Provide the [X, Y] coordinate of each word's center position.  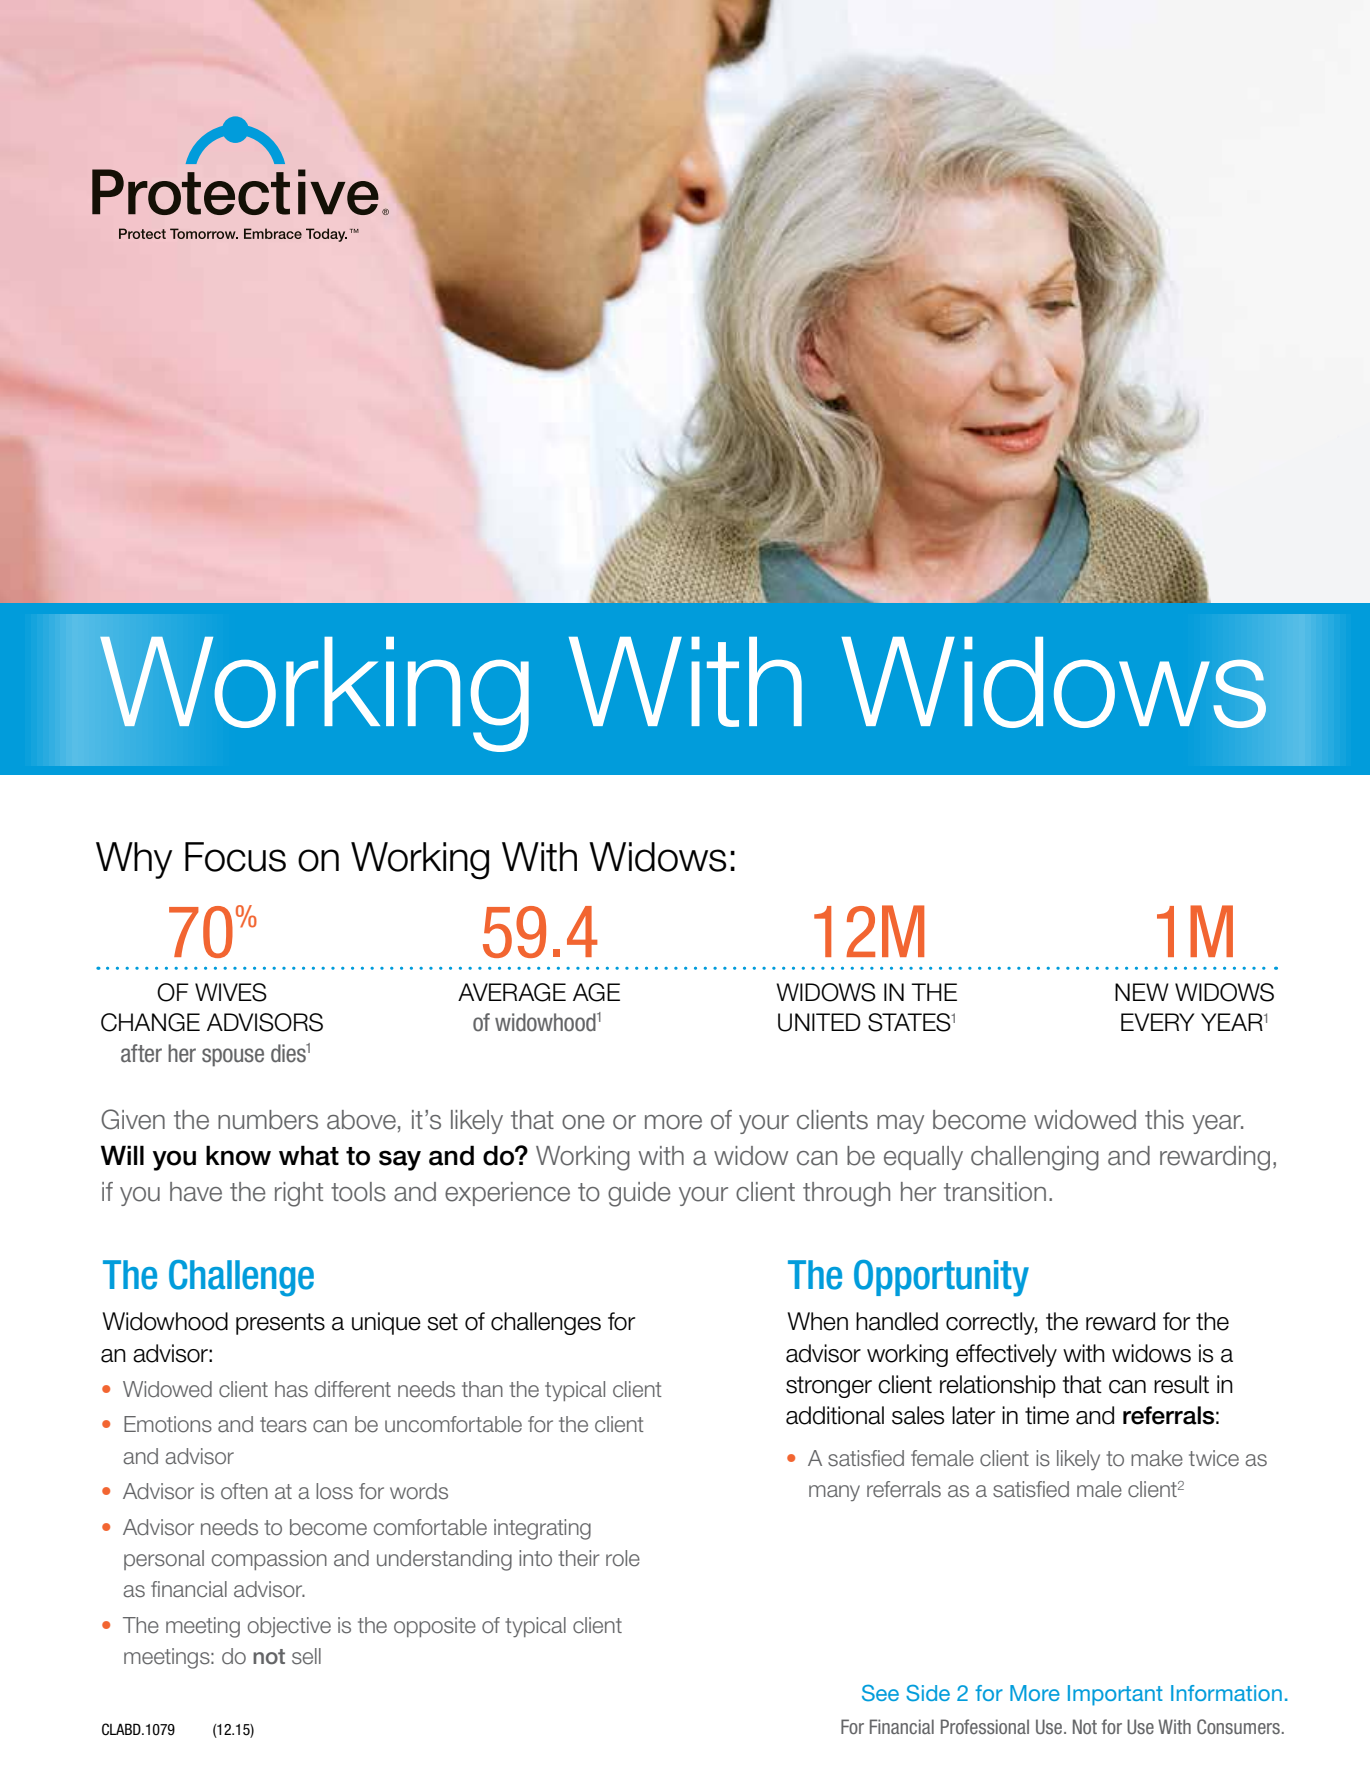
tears [283, 1425]
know [238, 1155]
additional [835, 1415]
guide [639, 1194]
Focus [235, 857]
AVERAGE [512, 992]
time [1047, 1415]
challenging [1035, 1158]
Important [1115, 1695]
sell [306, 1656]
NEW [1142, 992]
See [880, 1693]
